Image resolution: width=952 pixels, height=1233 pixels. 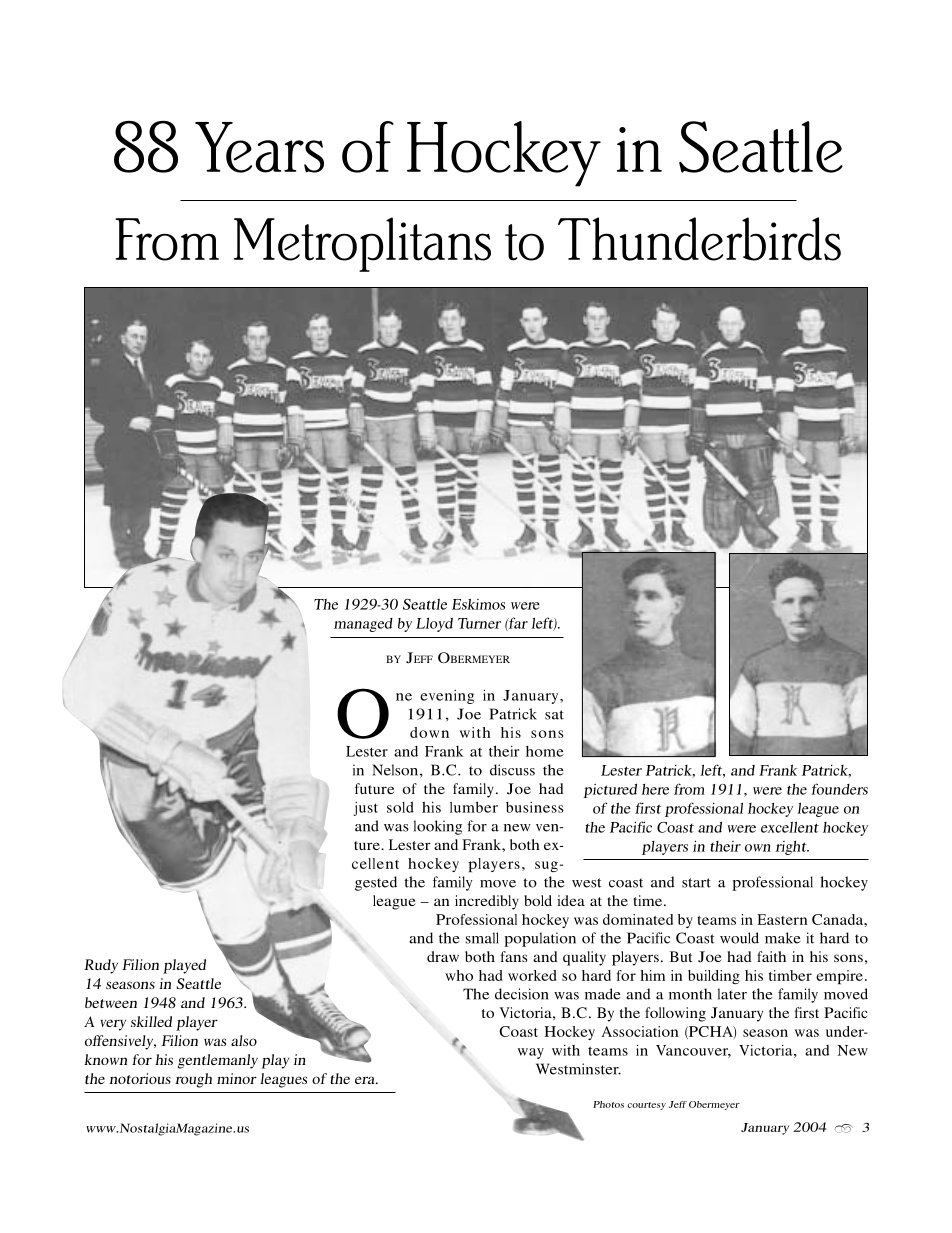 What do you see at coordinates (554, 715) in the image?
I see `sat` at bounding box center [554, 715].
